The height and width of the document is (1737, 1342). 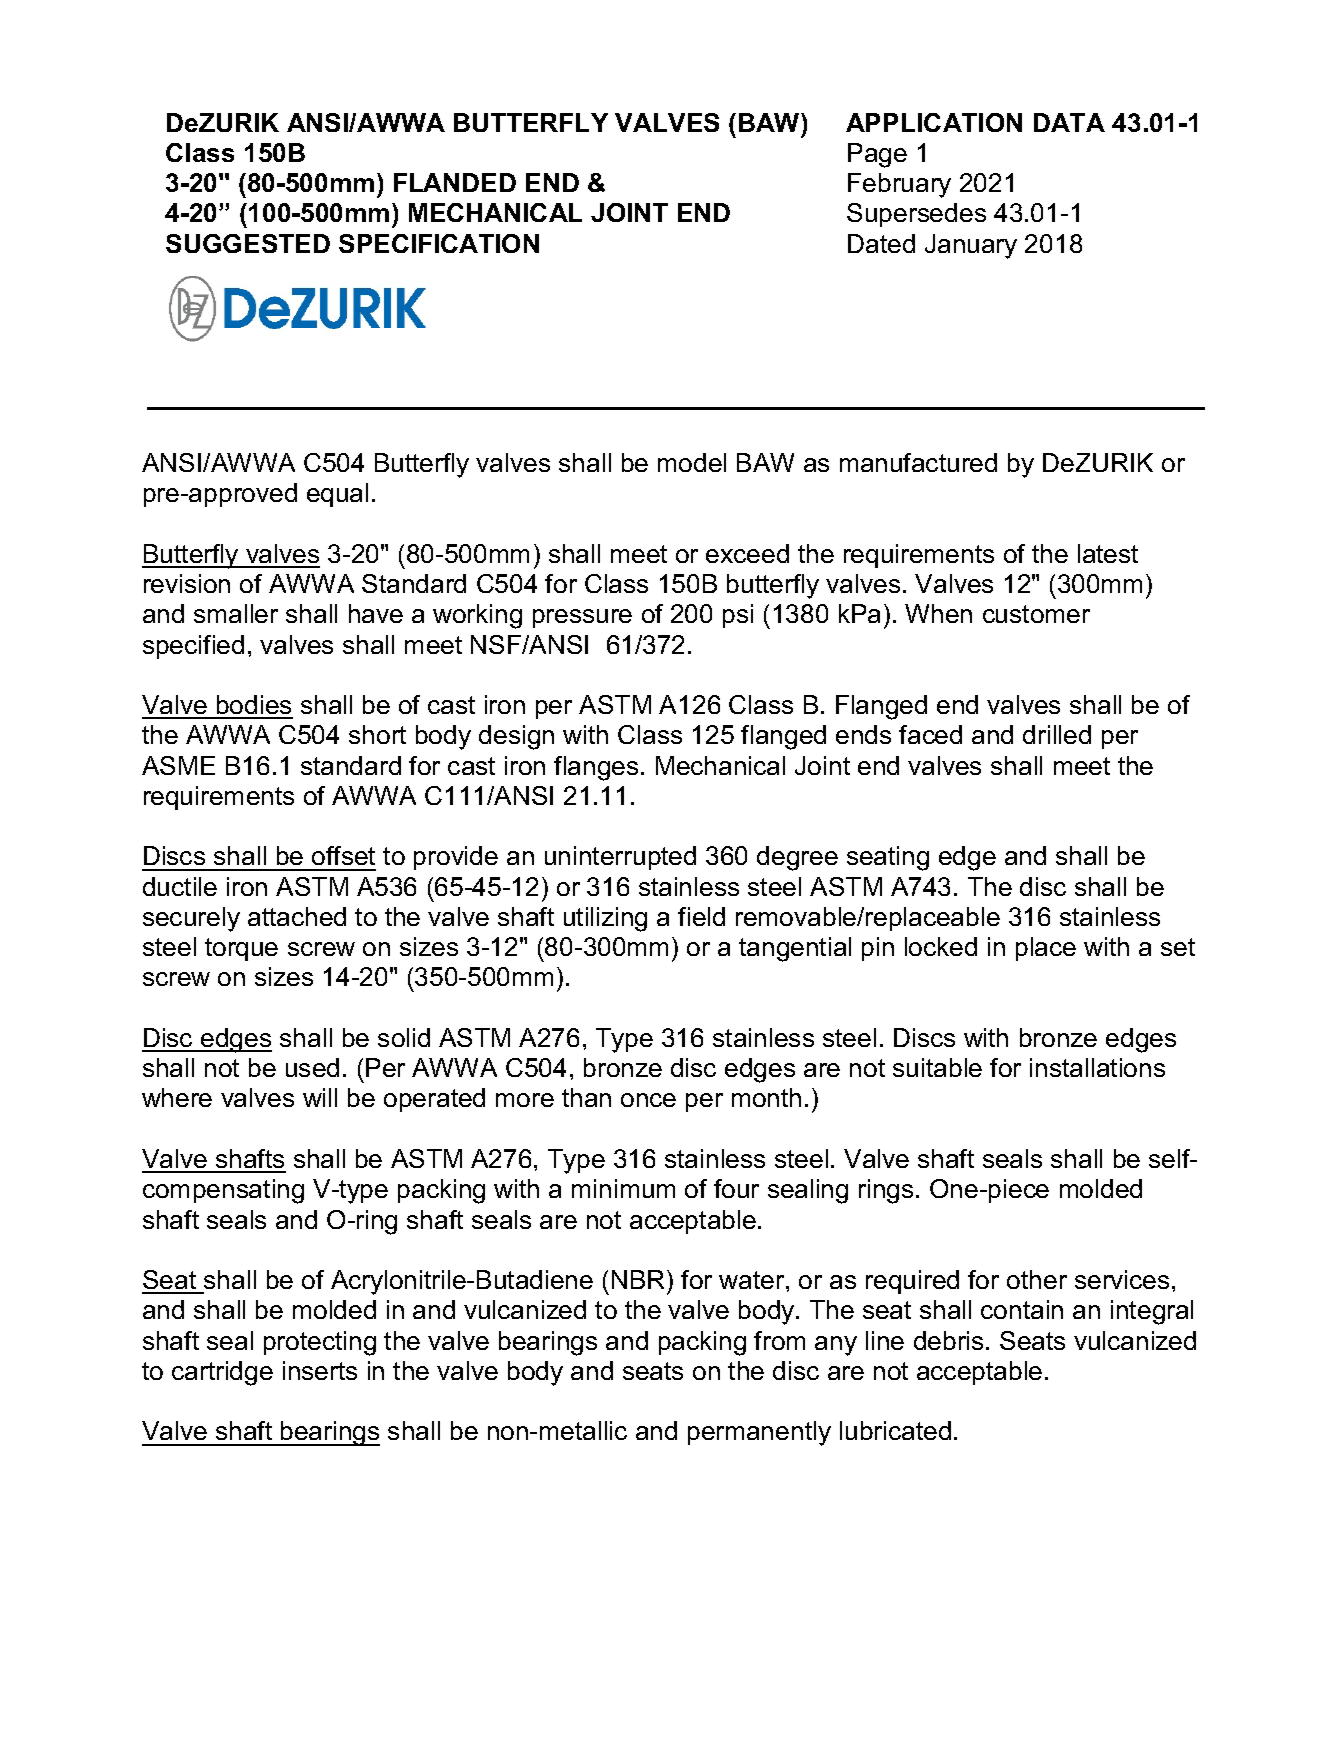 I want to click on will, so click(x=320, y=1097).
